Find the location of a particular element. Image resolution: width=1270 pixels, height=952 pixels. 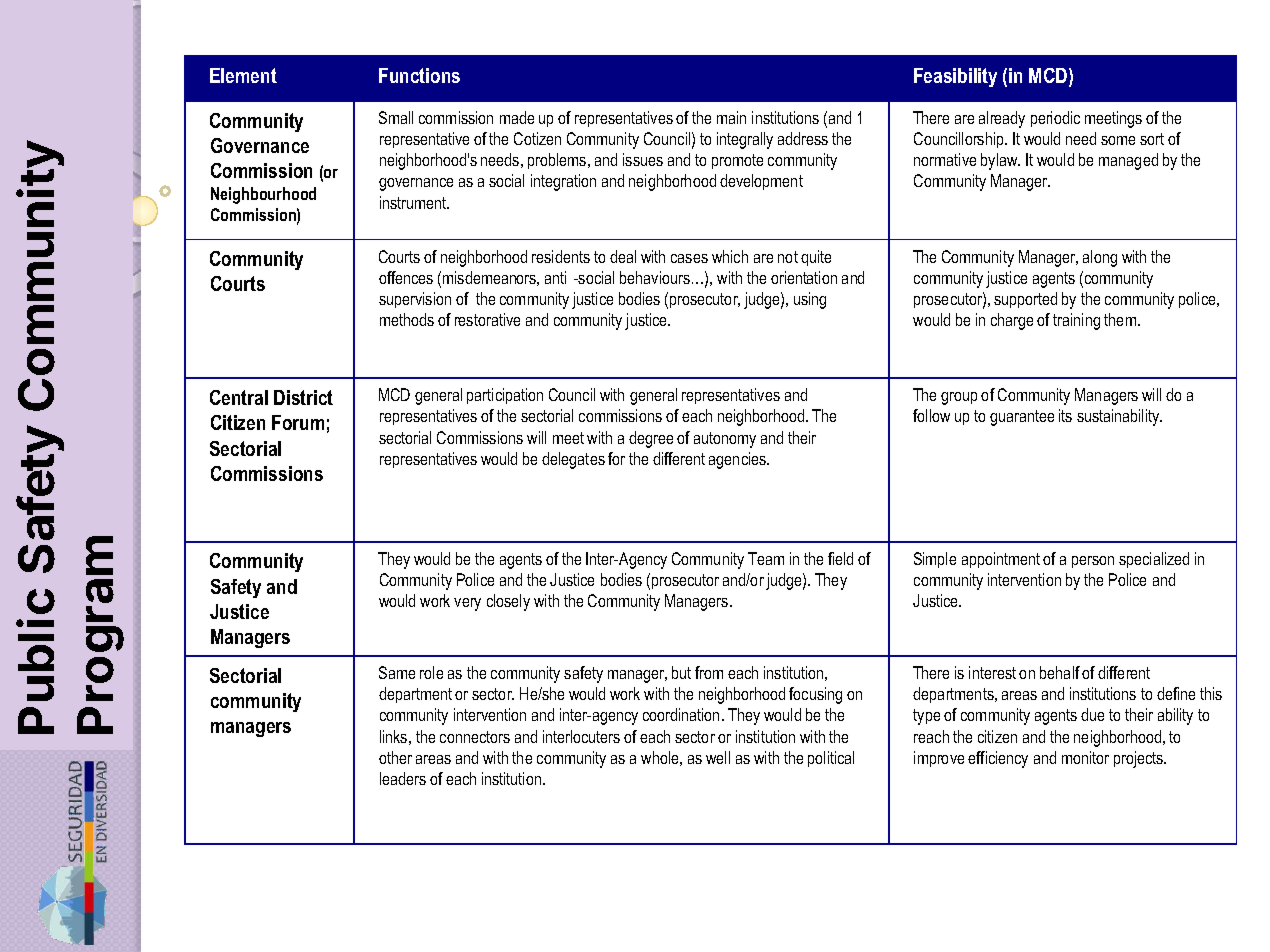

Team is located at coordinates (766, 558).
